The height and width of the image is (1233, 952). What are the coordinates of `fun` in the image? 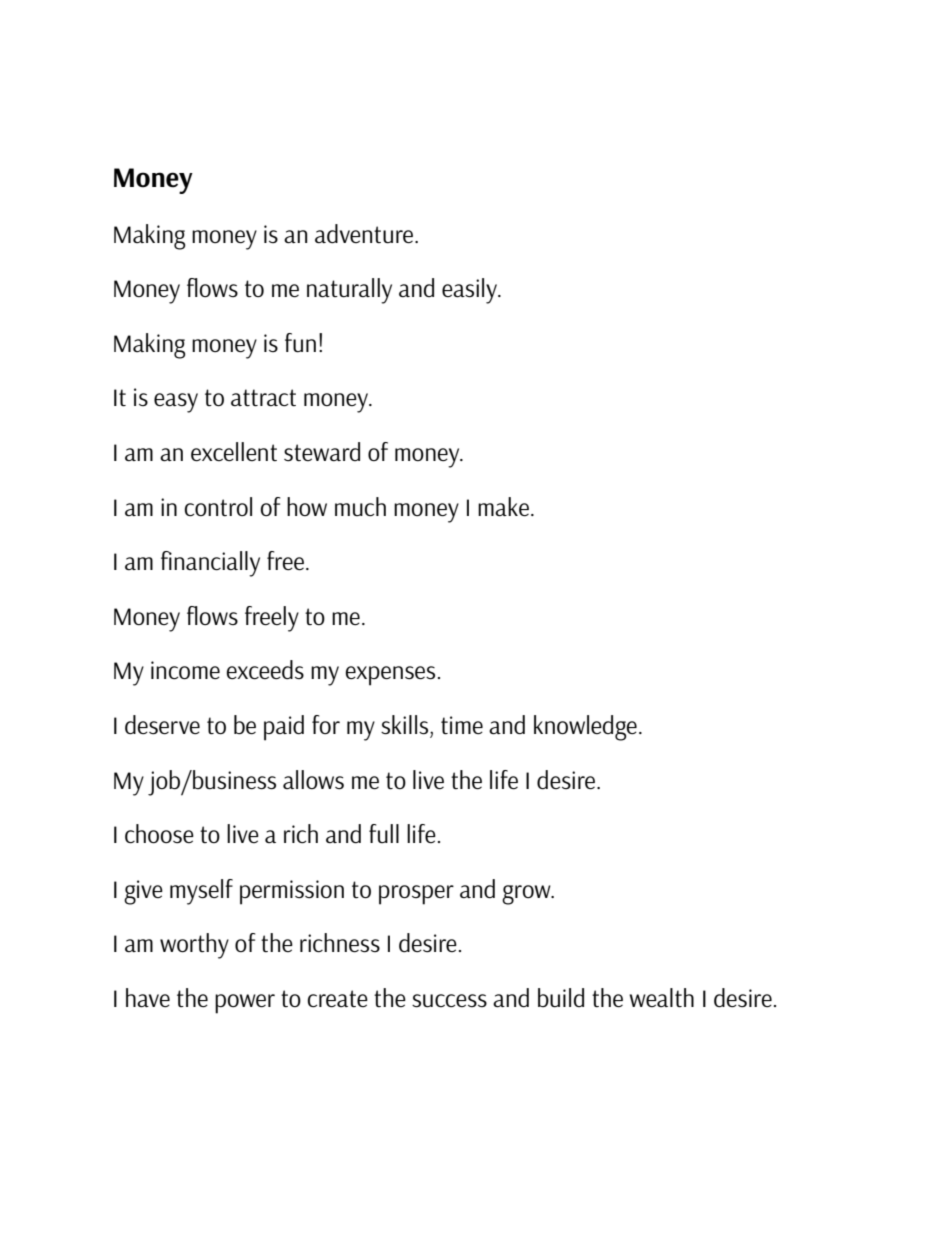 It's located at (300, 343).
